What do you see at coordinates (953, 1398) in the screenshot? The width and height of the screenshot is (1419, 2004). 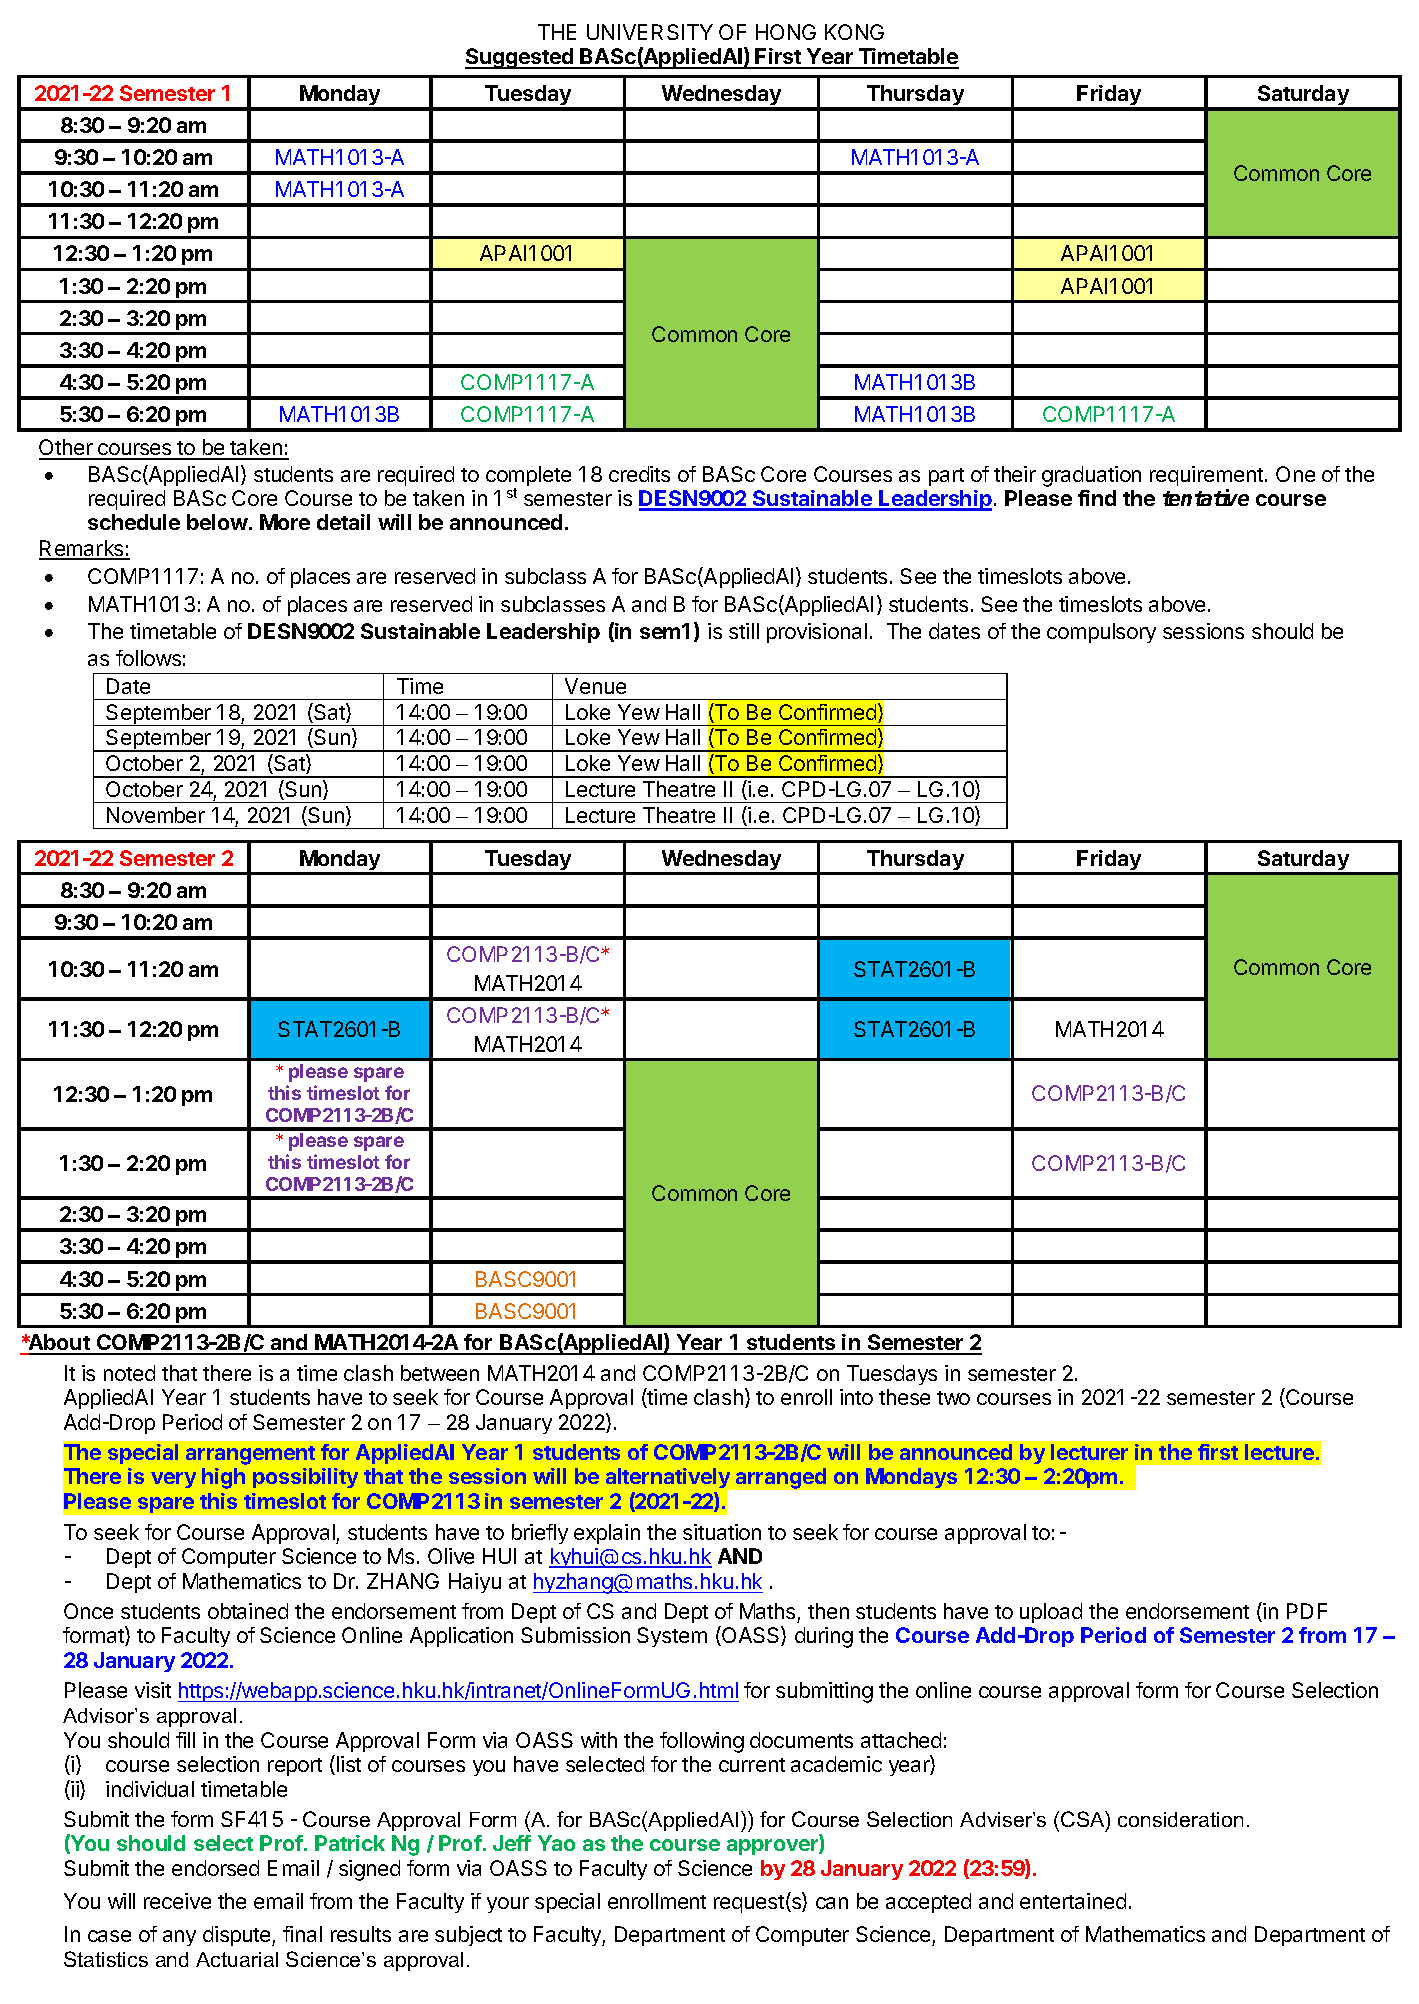 I see `two` at bounding box center [953, 1398].
